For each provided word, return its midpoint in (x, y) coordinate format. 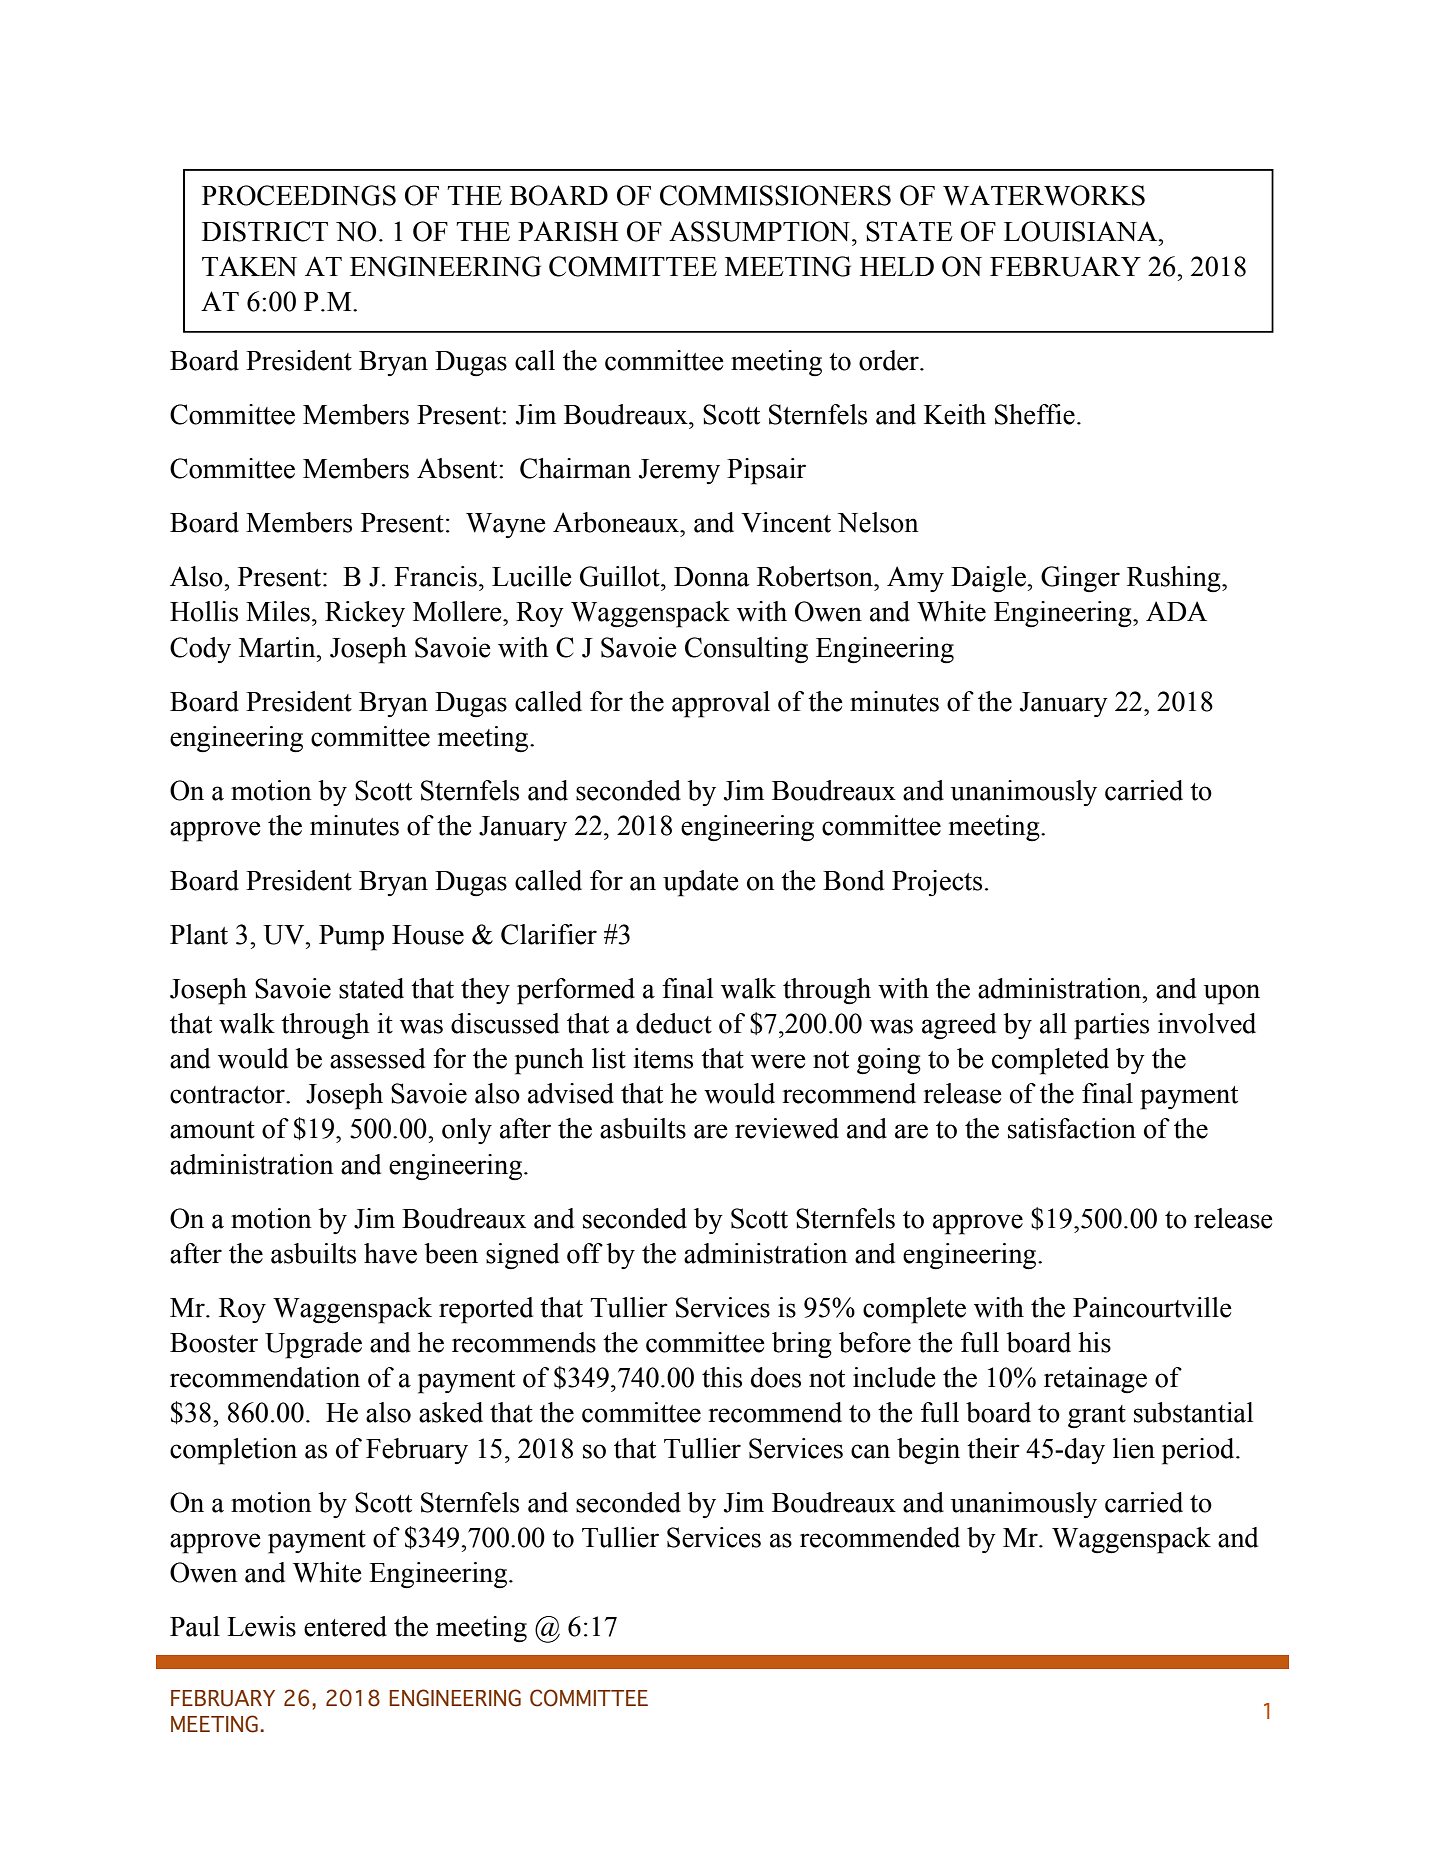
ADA (1176, 611)
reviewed (787, 1128)
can (870, 1451)
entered (345, 1626)
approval (721, 704)
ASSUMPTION (759, 231)
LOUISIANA (1082, 231)
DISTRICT (265, 231)
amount (212, 1130)
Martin (278, 647)
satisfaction (1072, 1128)
